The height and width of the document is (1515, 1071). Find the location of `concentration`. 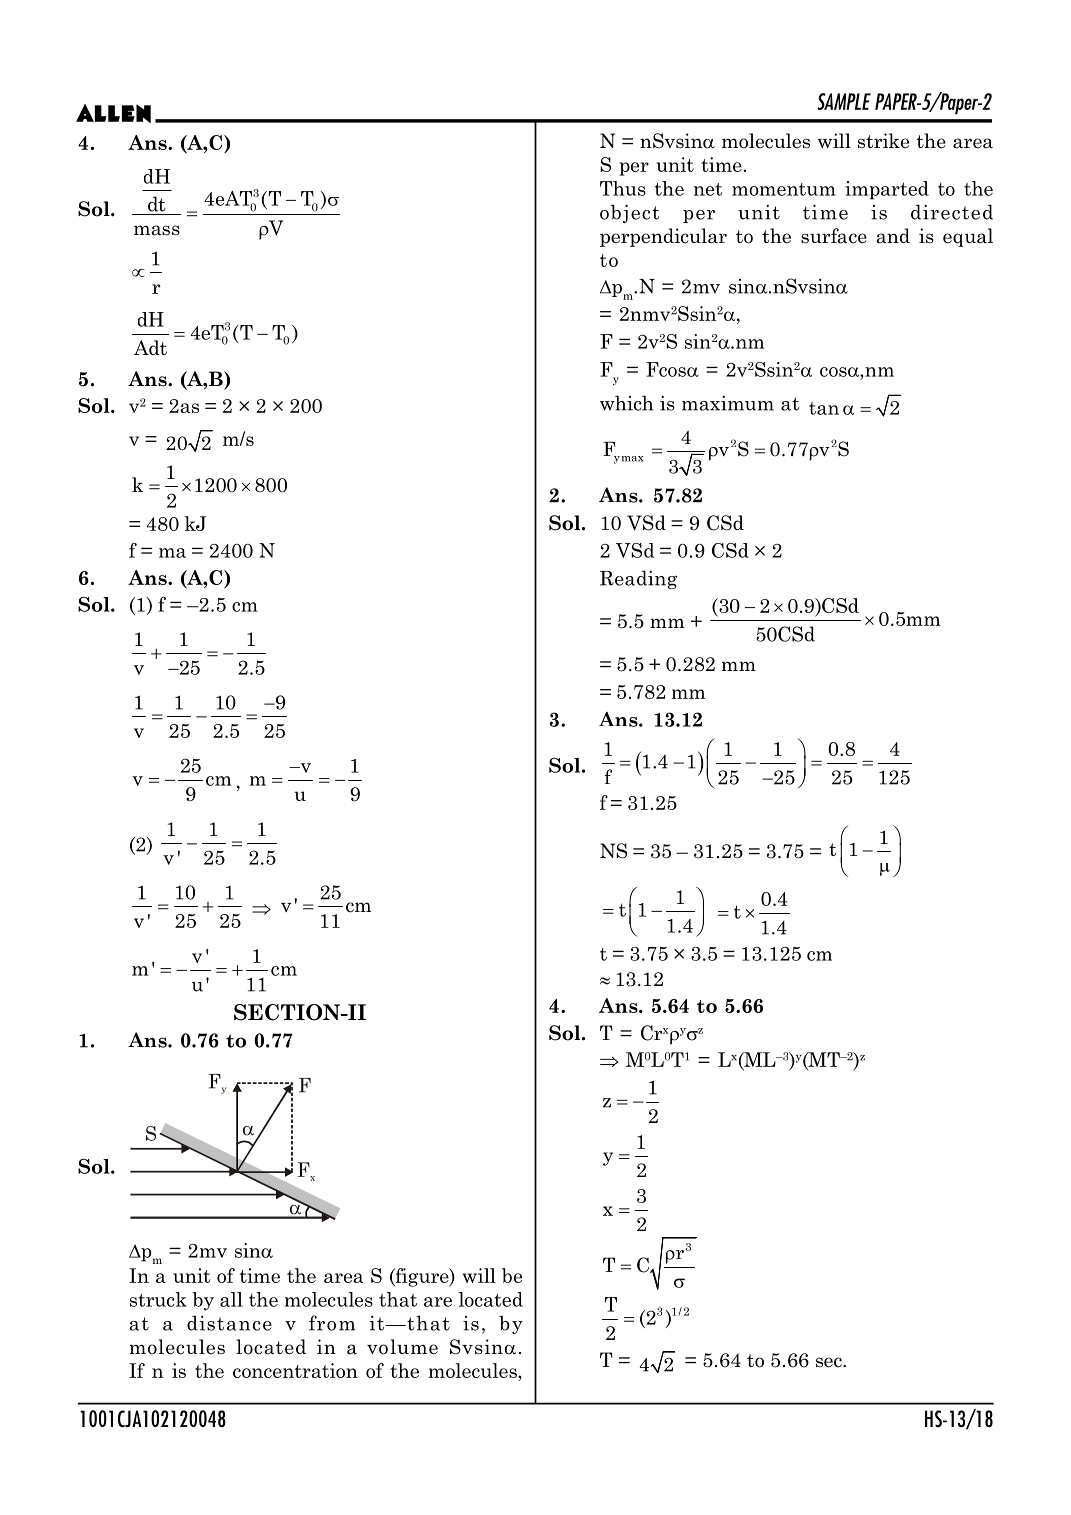

concentration is located at coordinates (295, 1370).
